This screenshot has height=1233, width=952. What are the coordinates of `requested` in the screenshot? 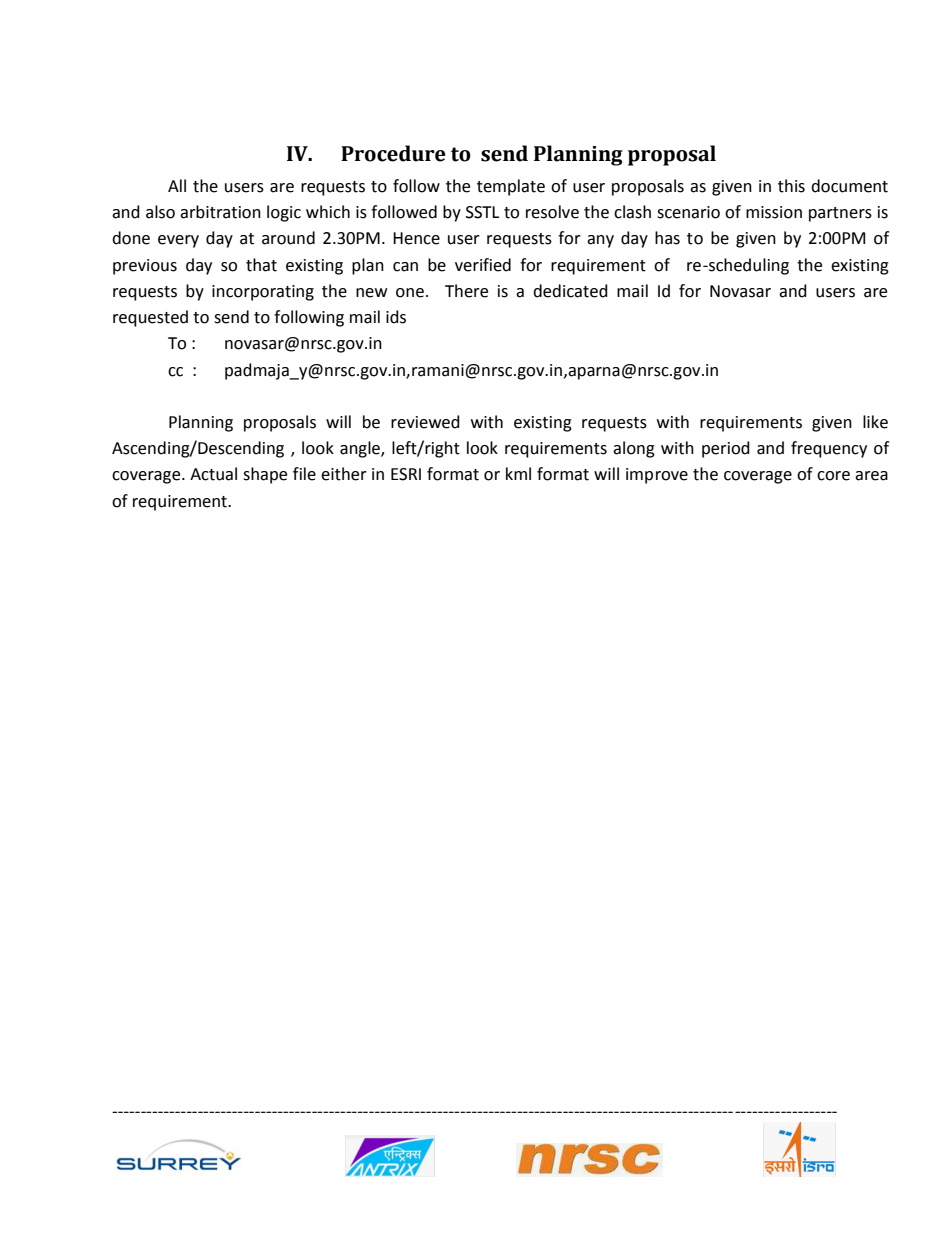 It's located at (150, 318).
